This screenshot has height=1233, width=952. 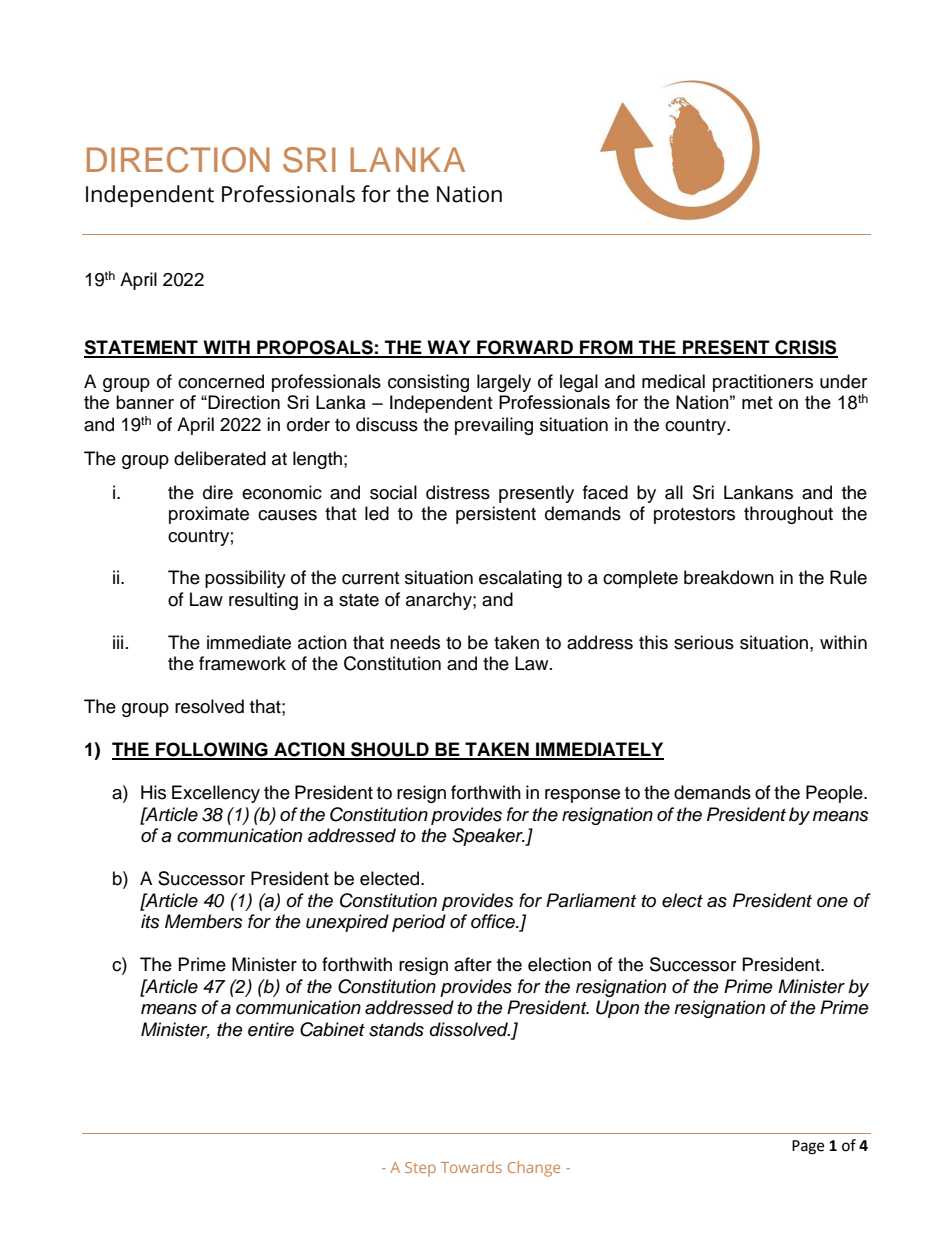 I want to click on SHOULD, so click(x=390, y=750).
